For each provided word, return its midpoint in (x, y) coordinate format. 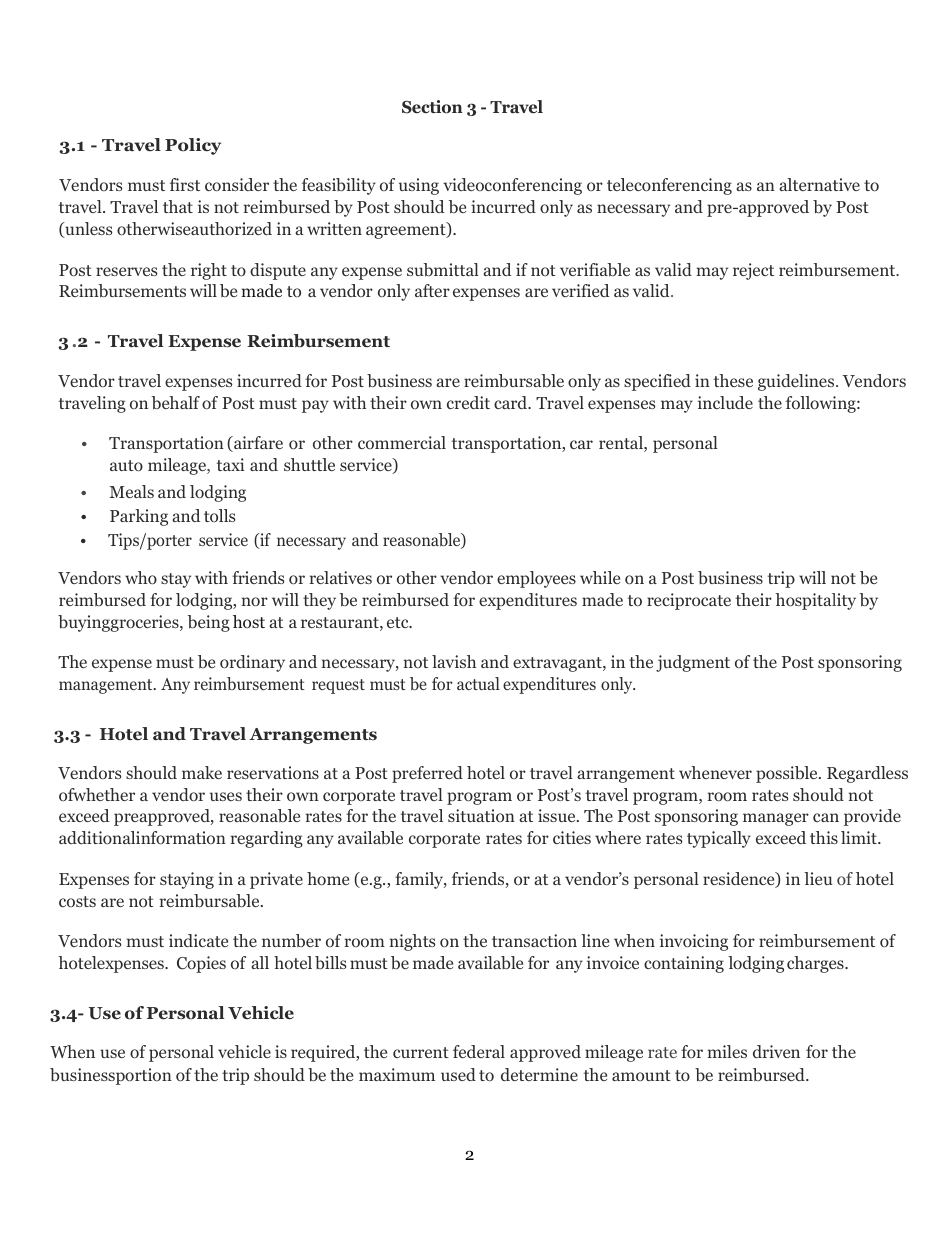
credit (468, 402)
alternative (819, 184)
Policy (193, 146)
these (733, 380)
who (141, 577)
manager (776, 819)
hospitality (815, 601)
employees (536, 579)
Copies (201, 964)
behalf (176, 403)
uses (226, 796)
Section (432, 107)
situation (481, 815)
